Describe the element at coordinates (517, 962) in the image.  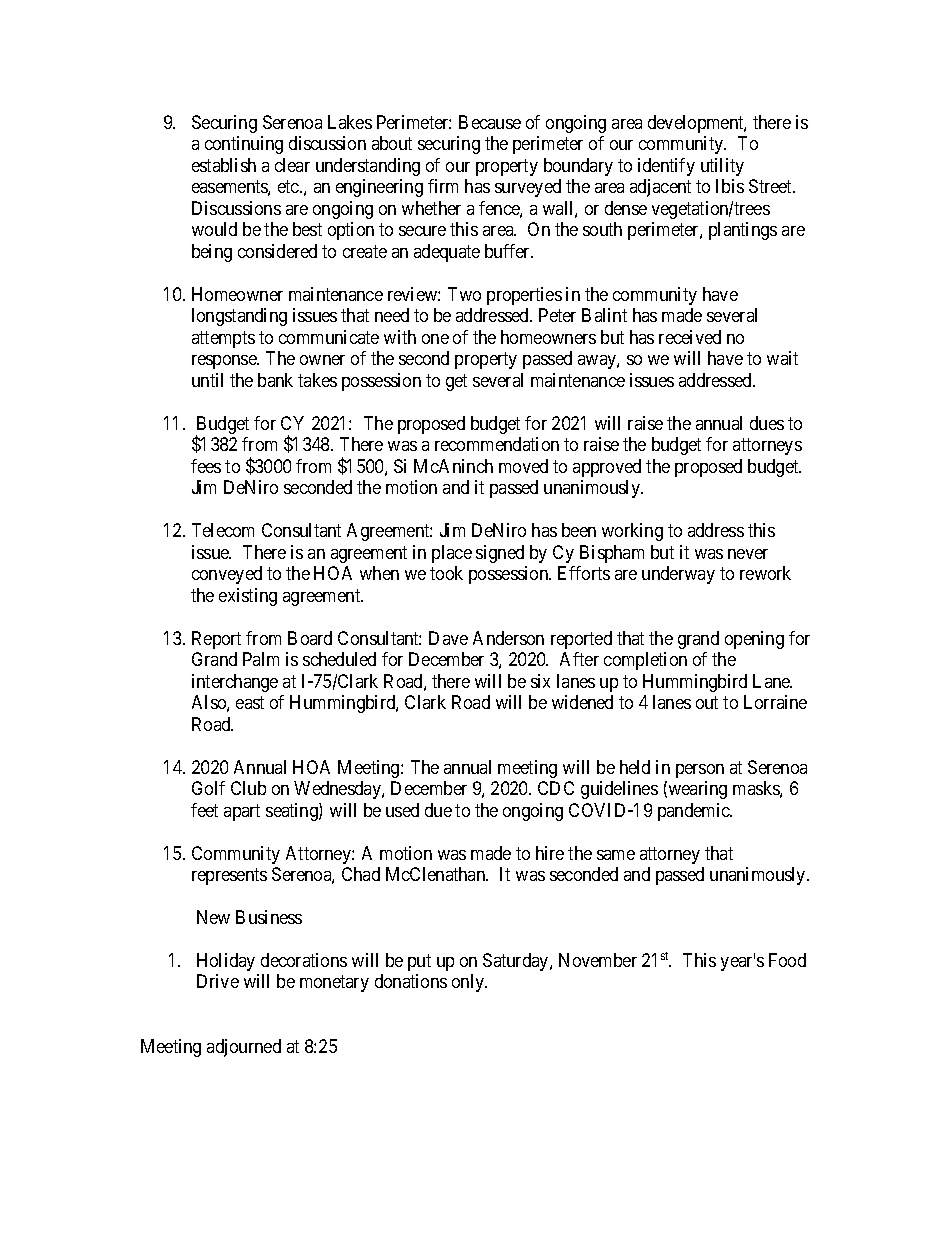
I see `Saturday` at that location.
